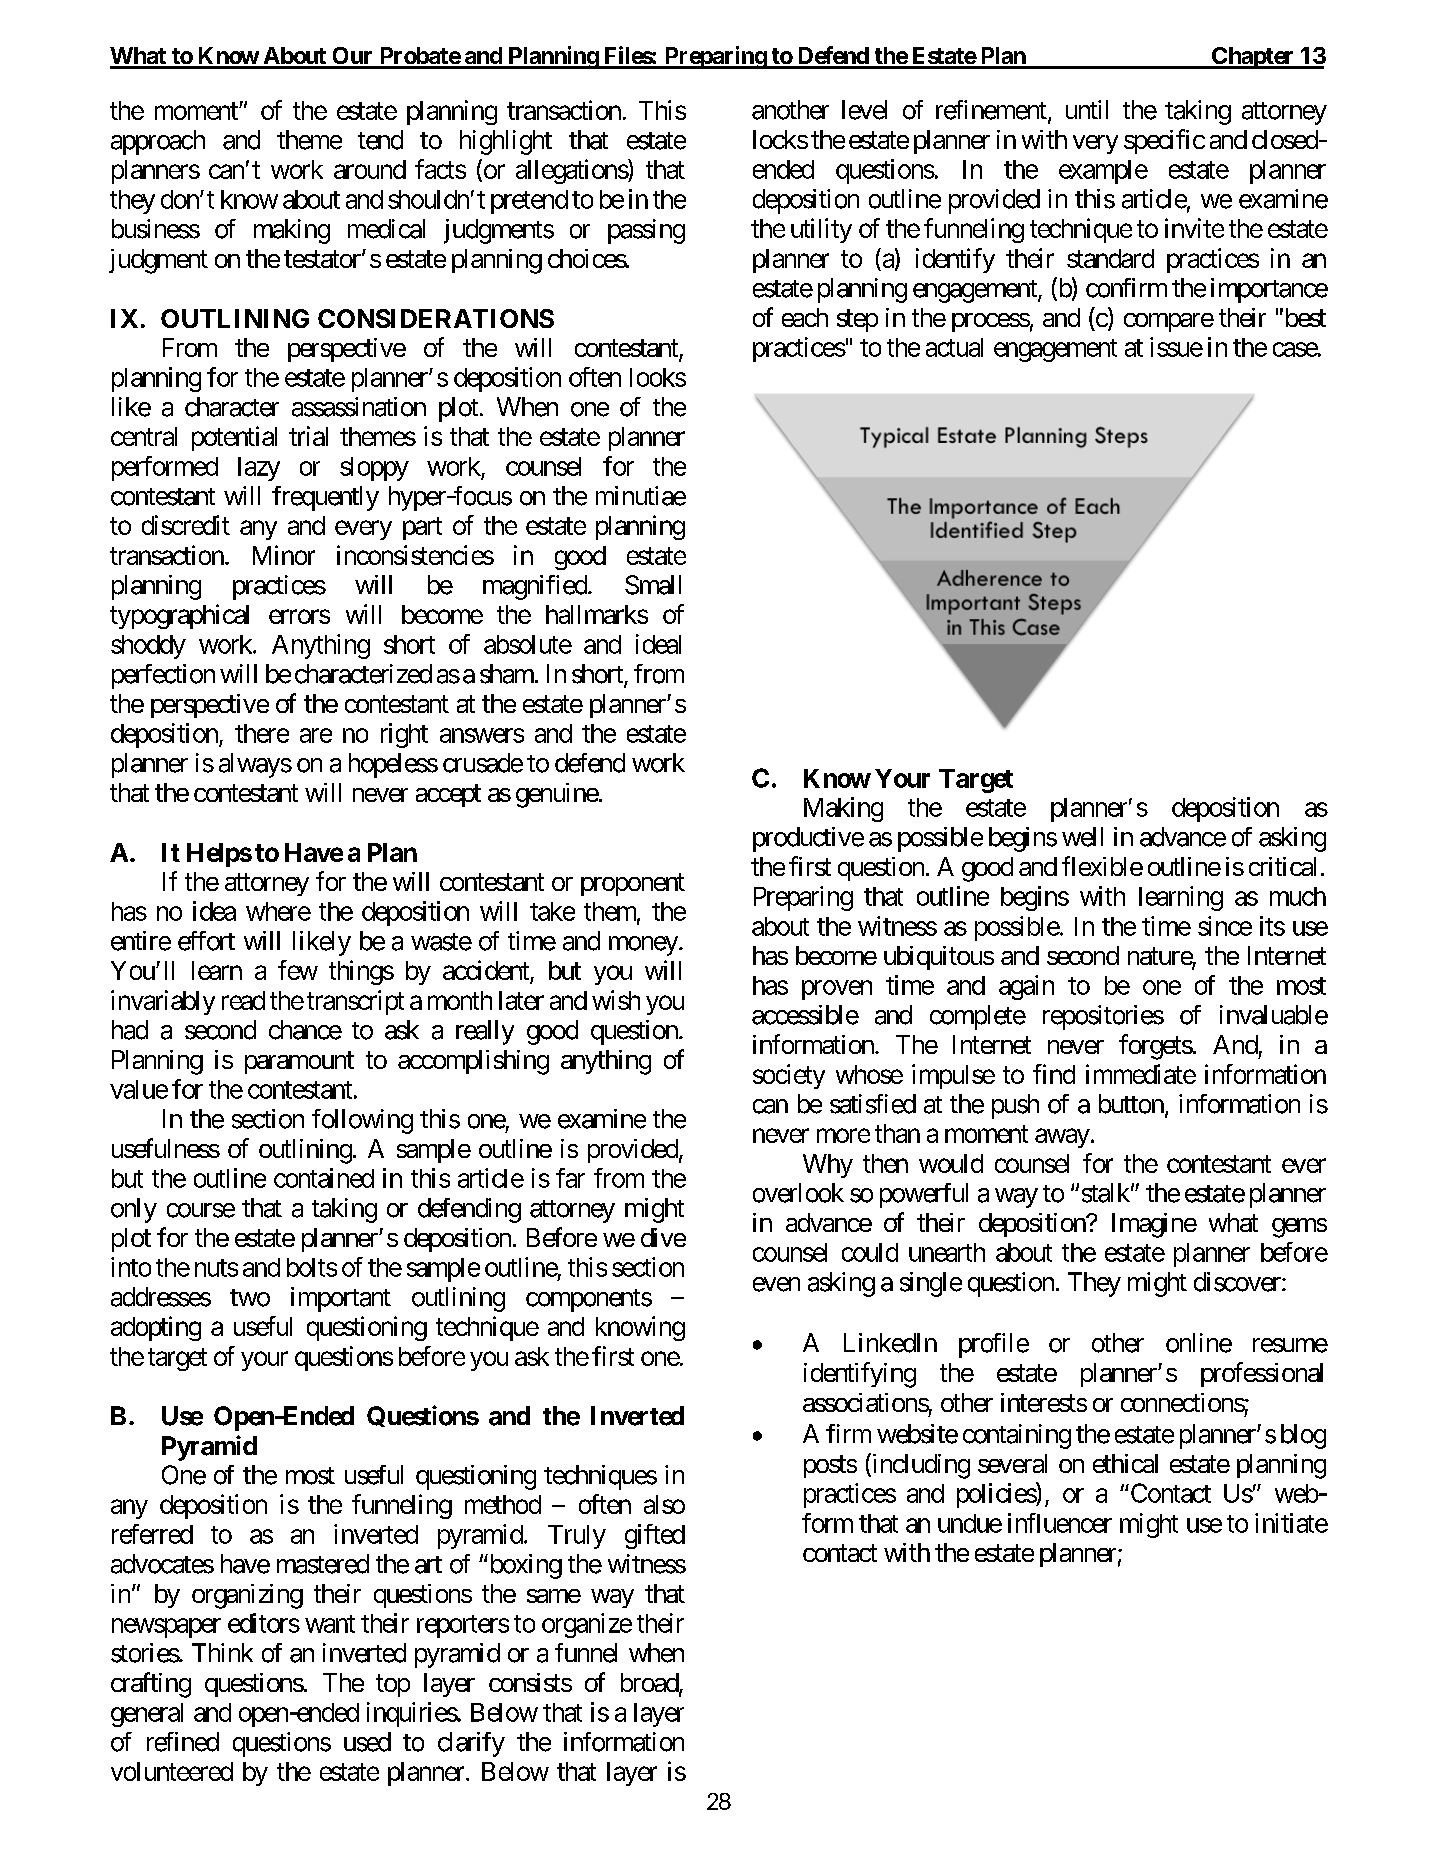 This document has width=1435, height=1858. I want to click on effort, so click(206, 941).
